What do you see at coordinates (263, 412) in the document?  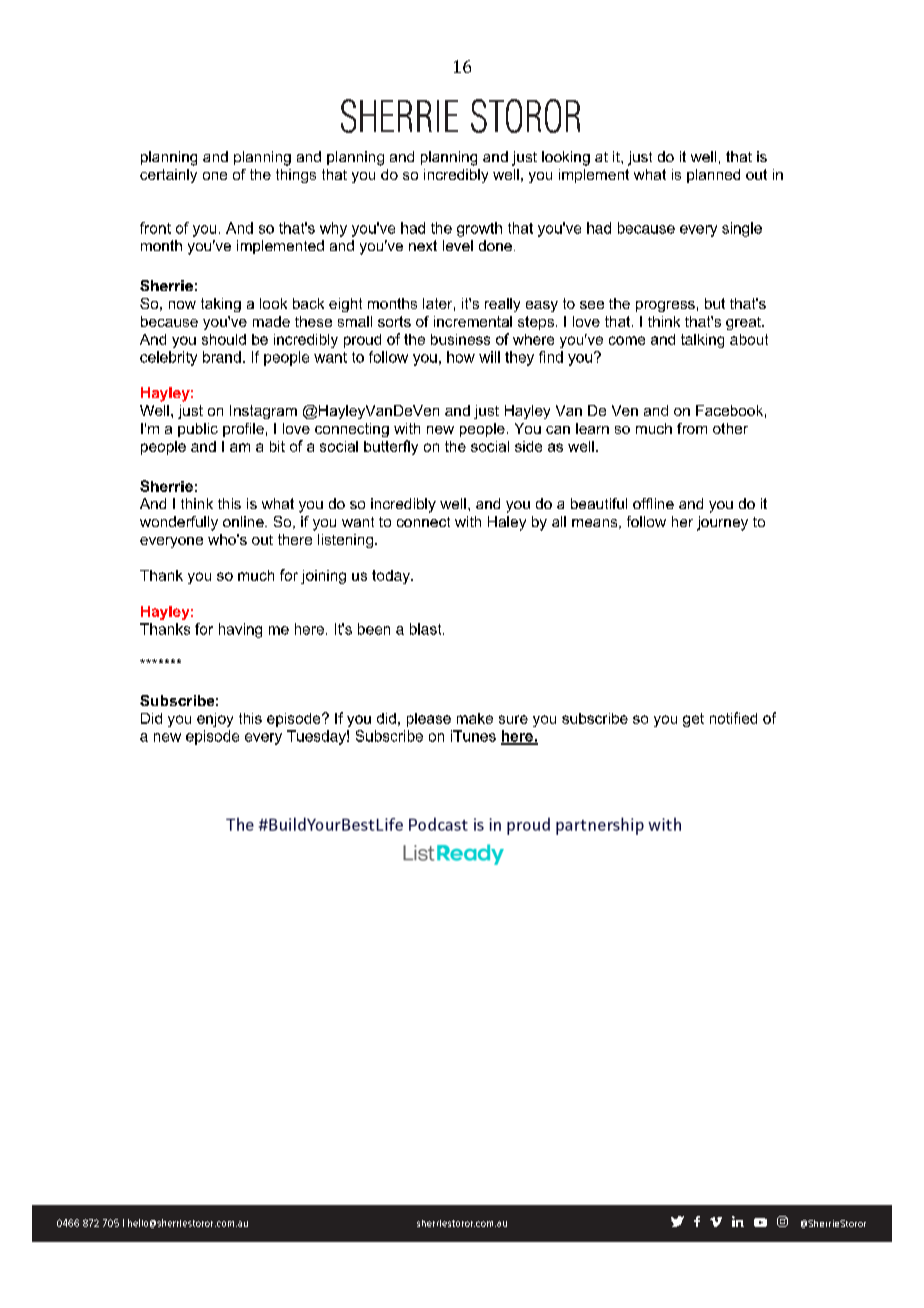 I see `Instagram` at bounding box center [263, 412].
